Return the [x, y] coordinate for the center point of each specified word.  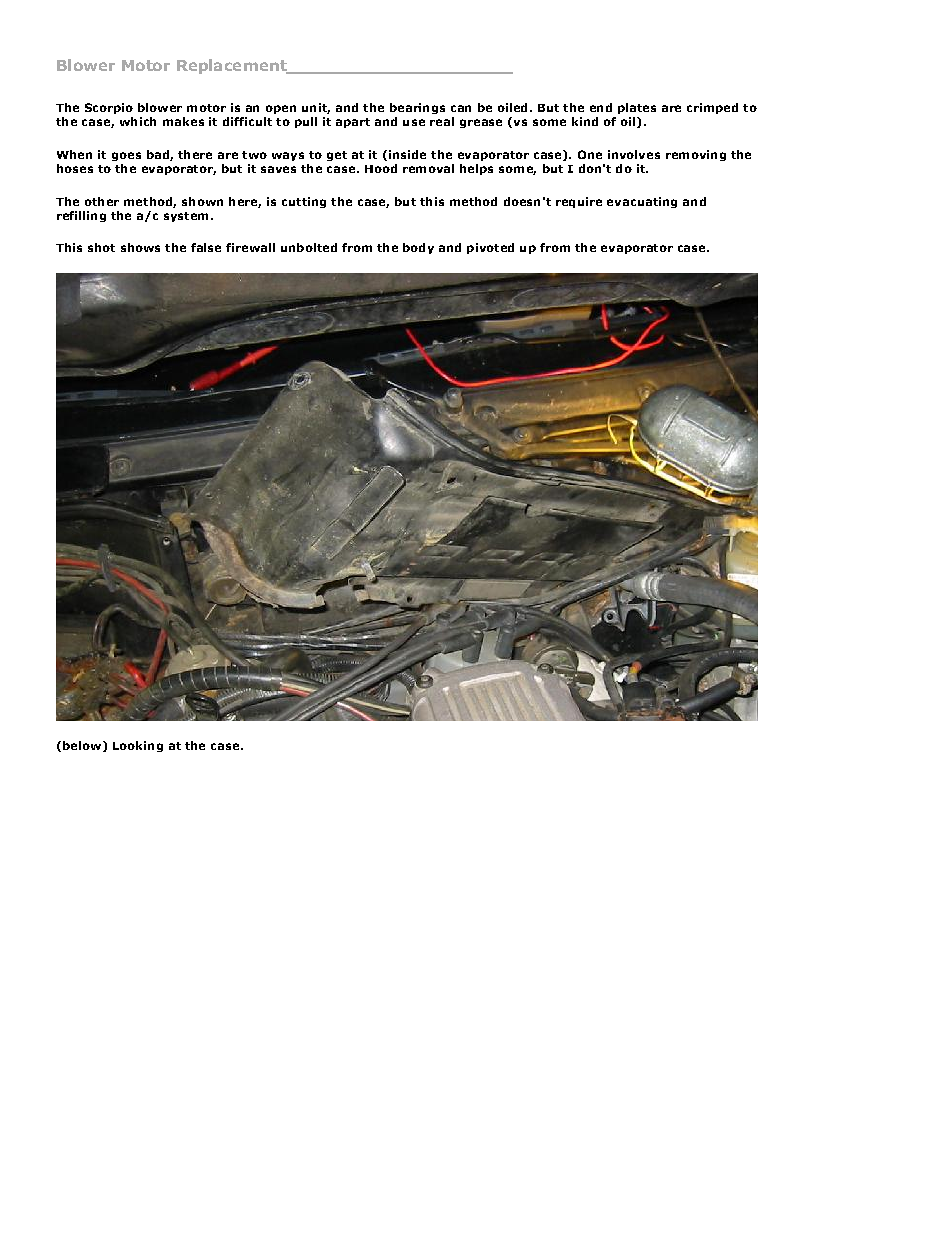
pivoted [490, 248]
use [414, 122]
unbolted [309, 247]
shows [140, 247]
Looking [138, 746]
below [83, 746]
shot [101, 247]
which [138, 121]
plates [637, 108]
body [418, 248]
